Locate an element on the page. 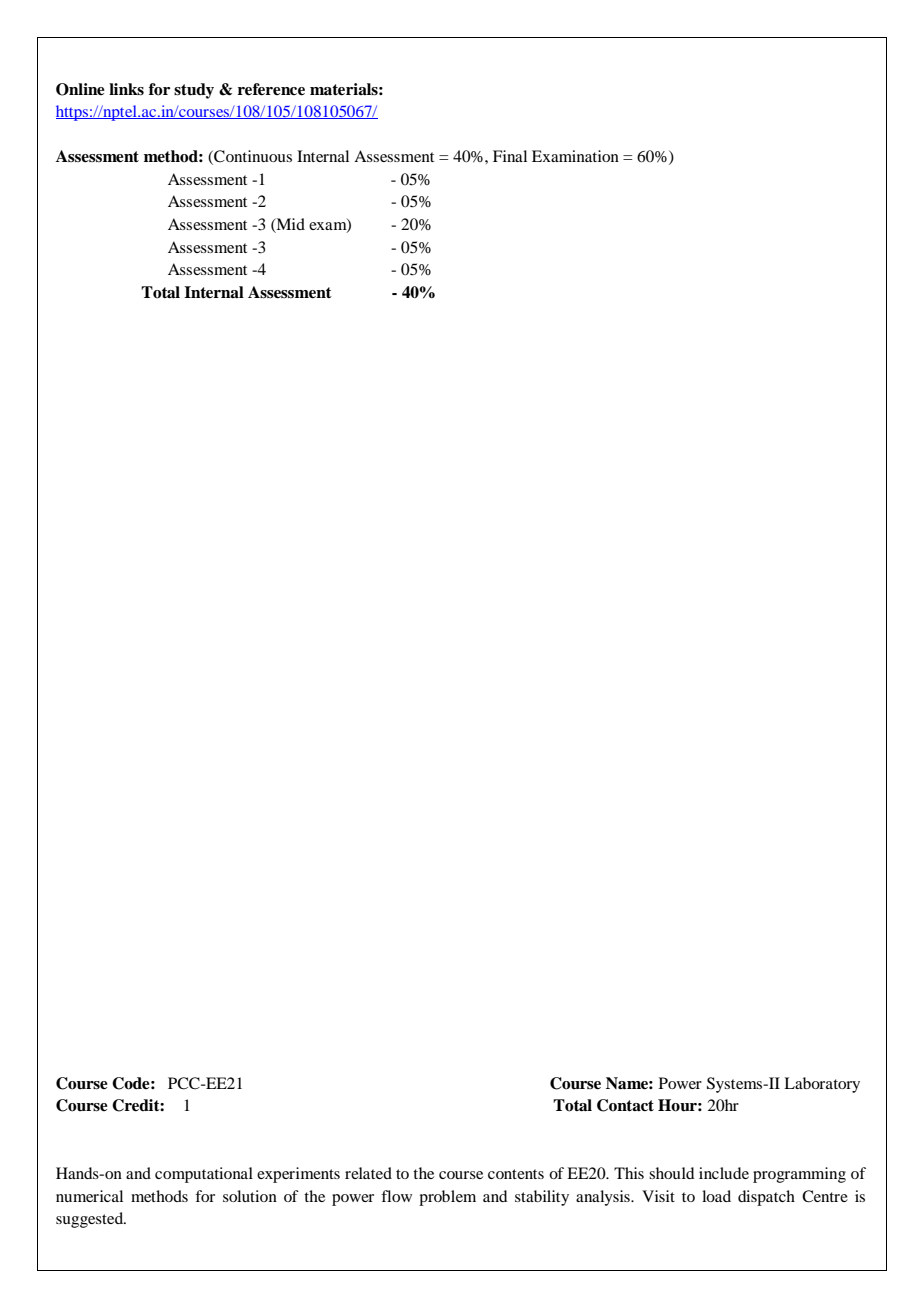 Image resolution: width=924 pixels, height=1308 pixels. contents is located at coordinates (516, 1174).
